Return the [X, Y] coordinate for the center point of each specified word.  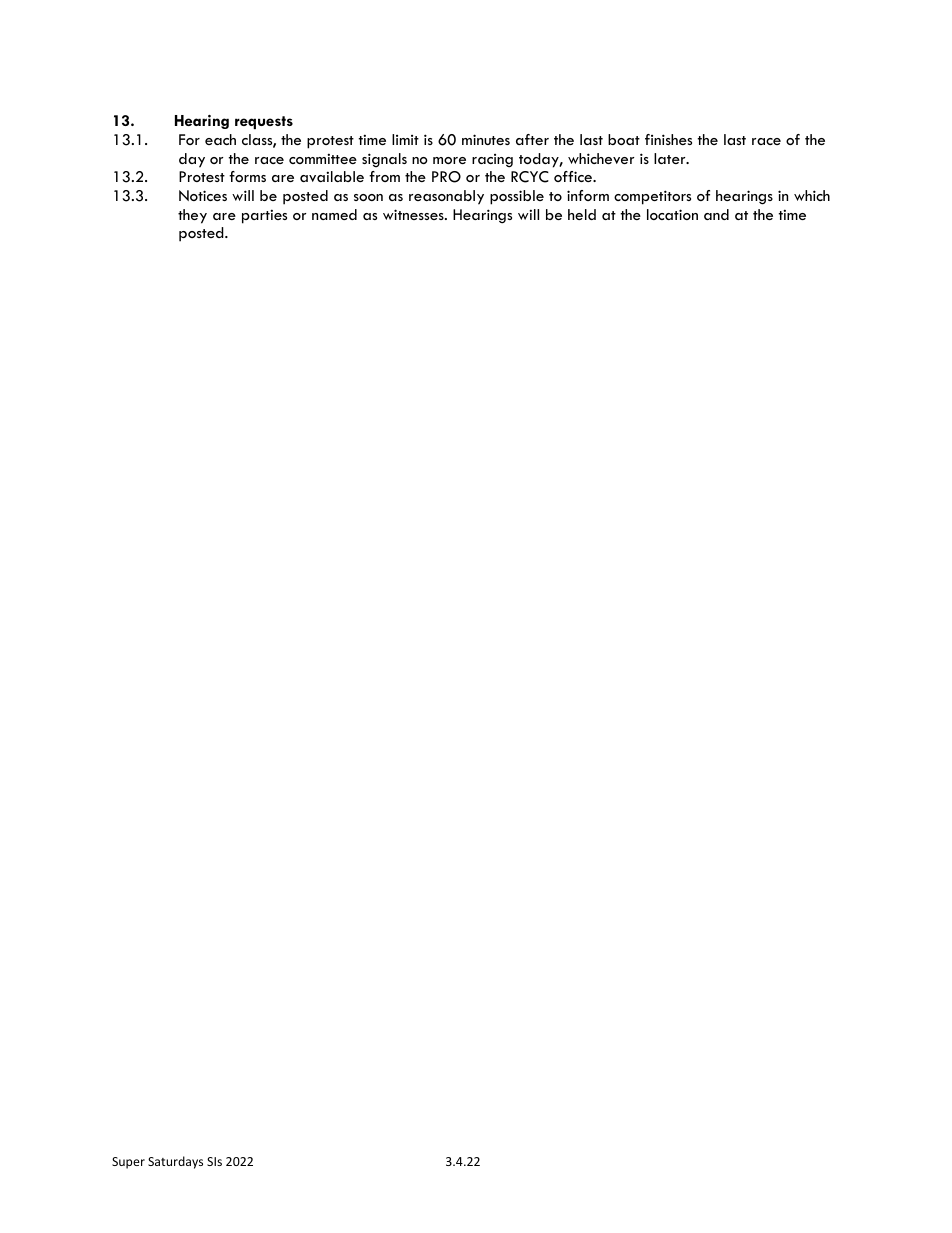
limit [405, 139]
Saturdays [175, 1162]
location [672, 214]
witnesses [414, 214]
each [220, 139]
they [192, 216]
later [671, 158]
